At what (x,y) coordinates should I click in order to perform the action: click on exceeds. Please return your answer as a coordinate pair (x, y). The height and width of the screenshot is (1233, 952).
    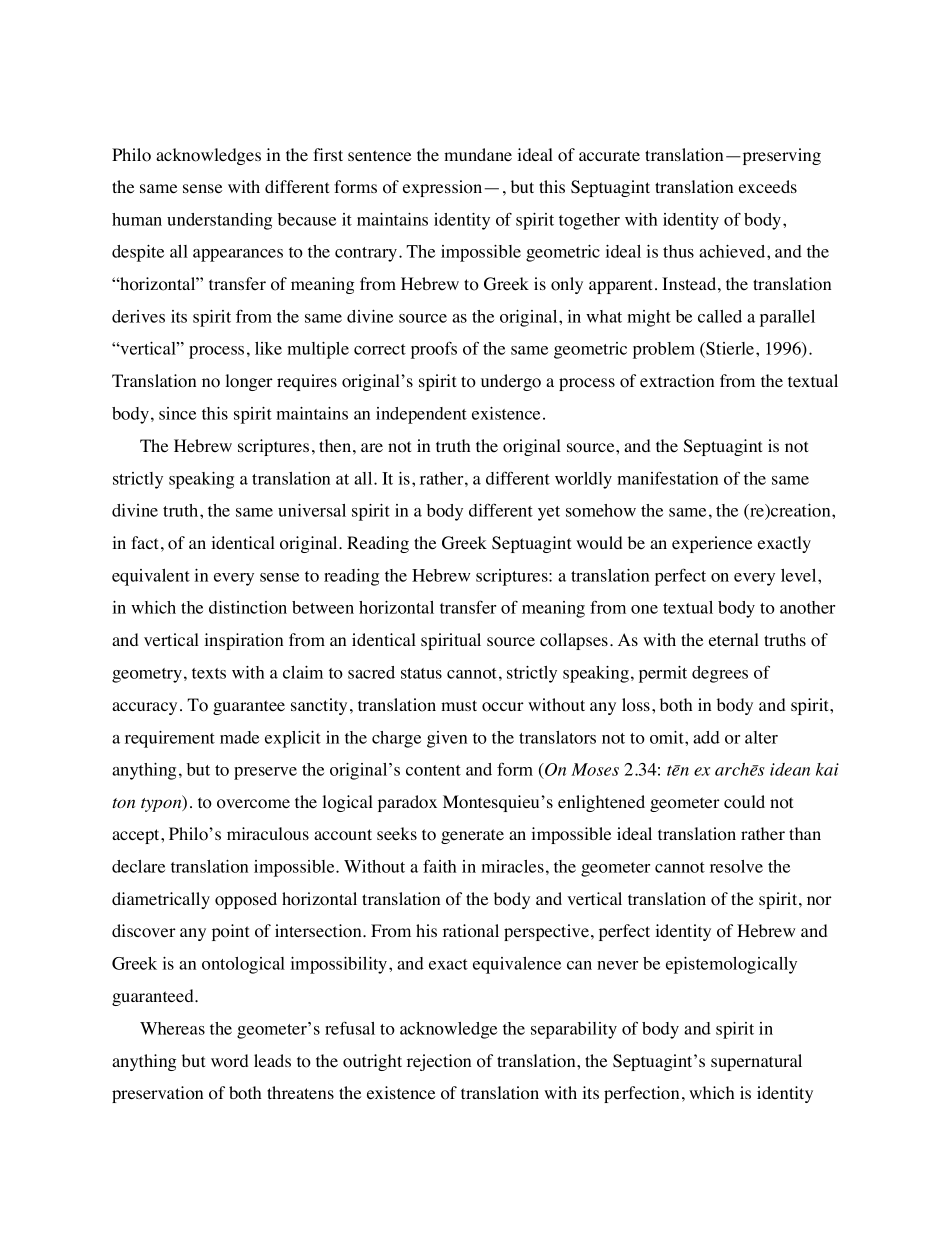
    Looking at the image, I should click on (768, 187).
